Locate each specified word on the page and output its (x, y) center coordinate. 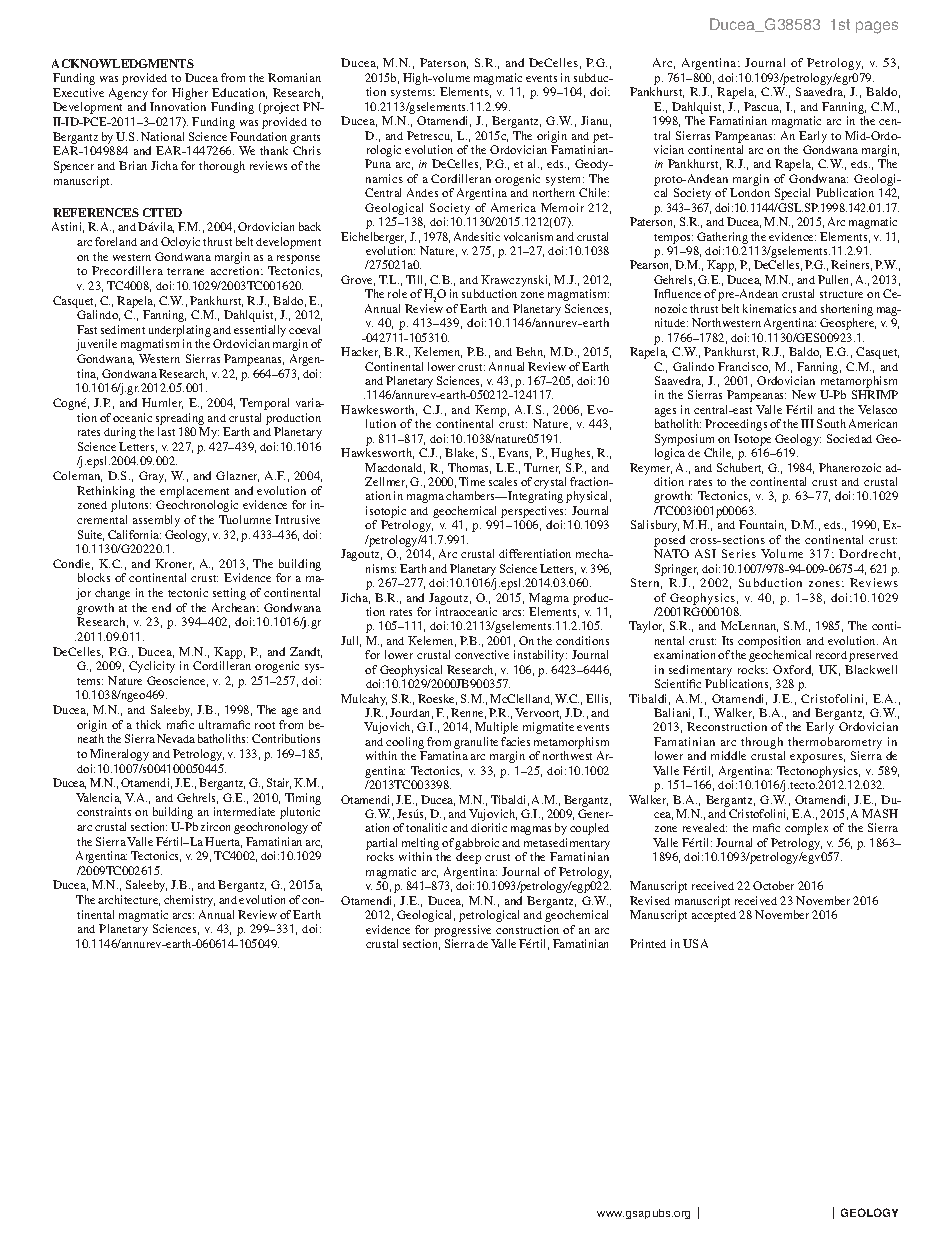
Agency (130, 95)
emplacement (194, 492)
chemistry (189, 901)
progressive (462, 931)
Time (472, 481)
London (750, 192)
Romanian (294, 77)
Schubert (740, 468)
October (773, 885)
